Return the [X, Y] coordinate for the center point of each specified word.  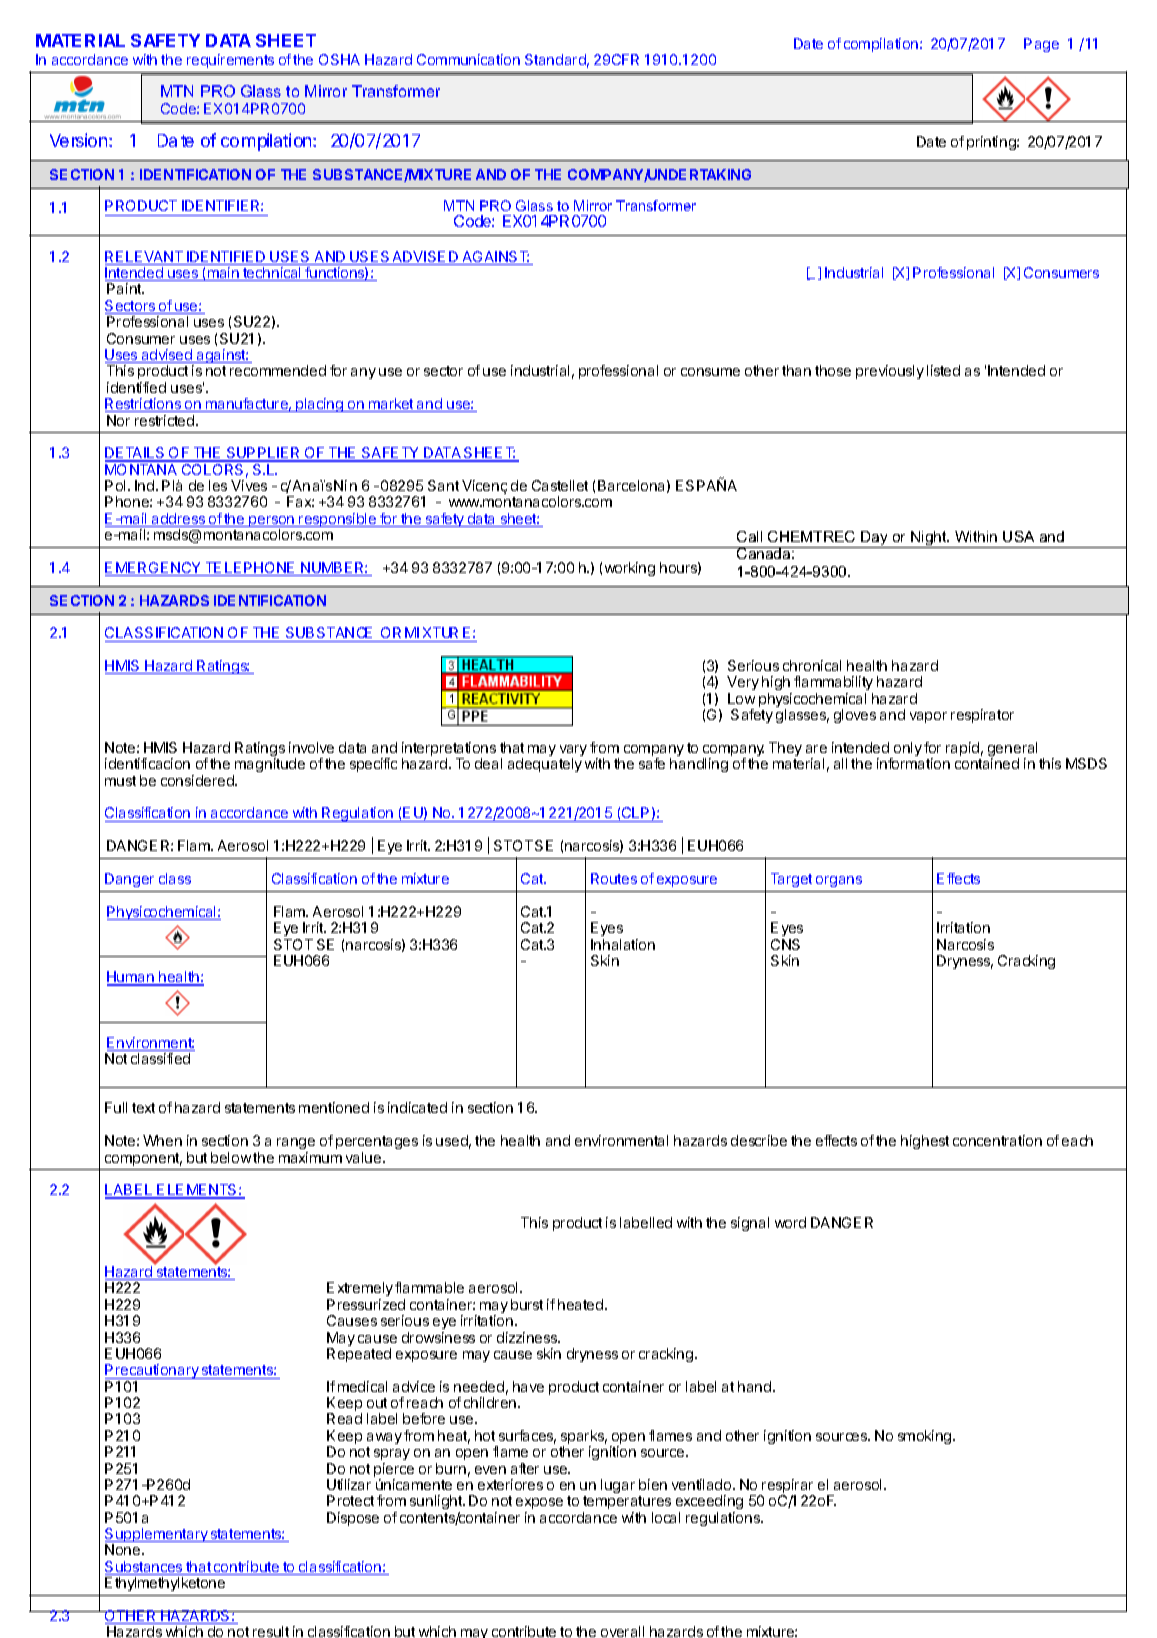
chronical [812, 665]
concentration [997, 1140]
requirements [230, 61]
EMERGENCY [154, 569]
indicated [417, 1107]
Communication [468, 59]
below [231, 1157]
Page [1041, 45]
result [271, 1631]
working [630, 569]
